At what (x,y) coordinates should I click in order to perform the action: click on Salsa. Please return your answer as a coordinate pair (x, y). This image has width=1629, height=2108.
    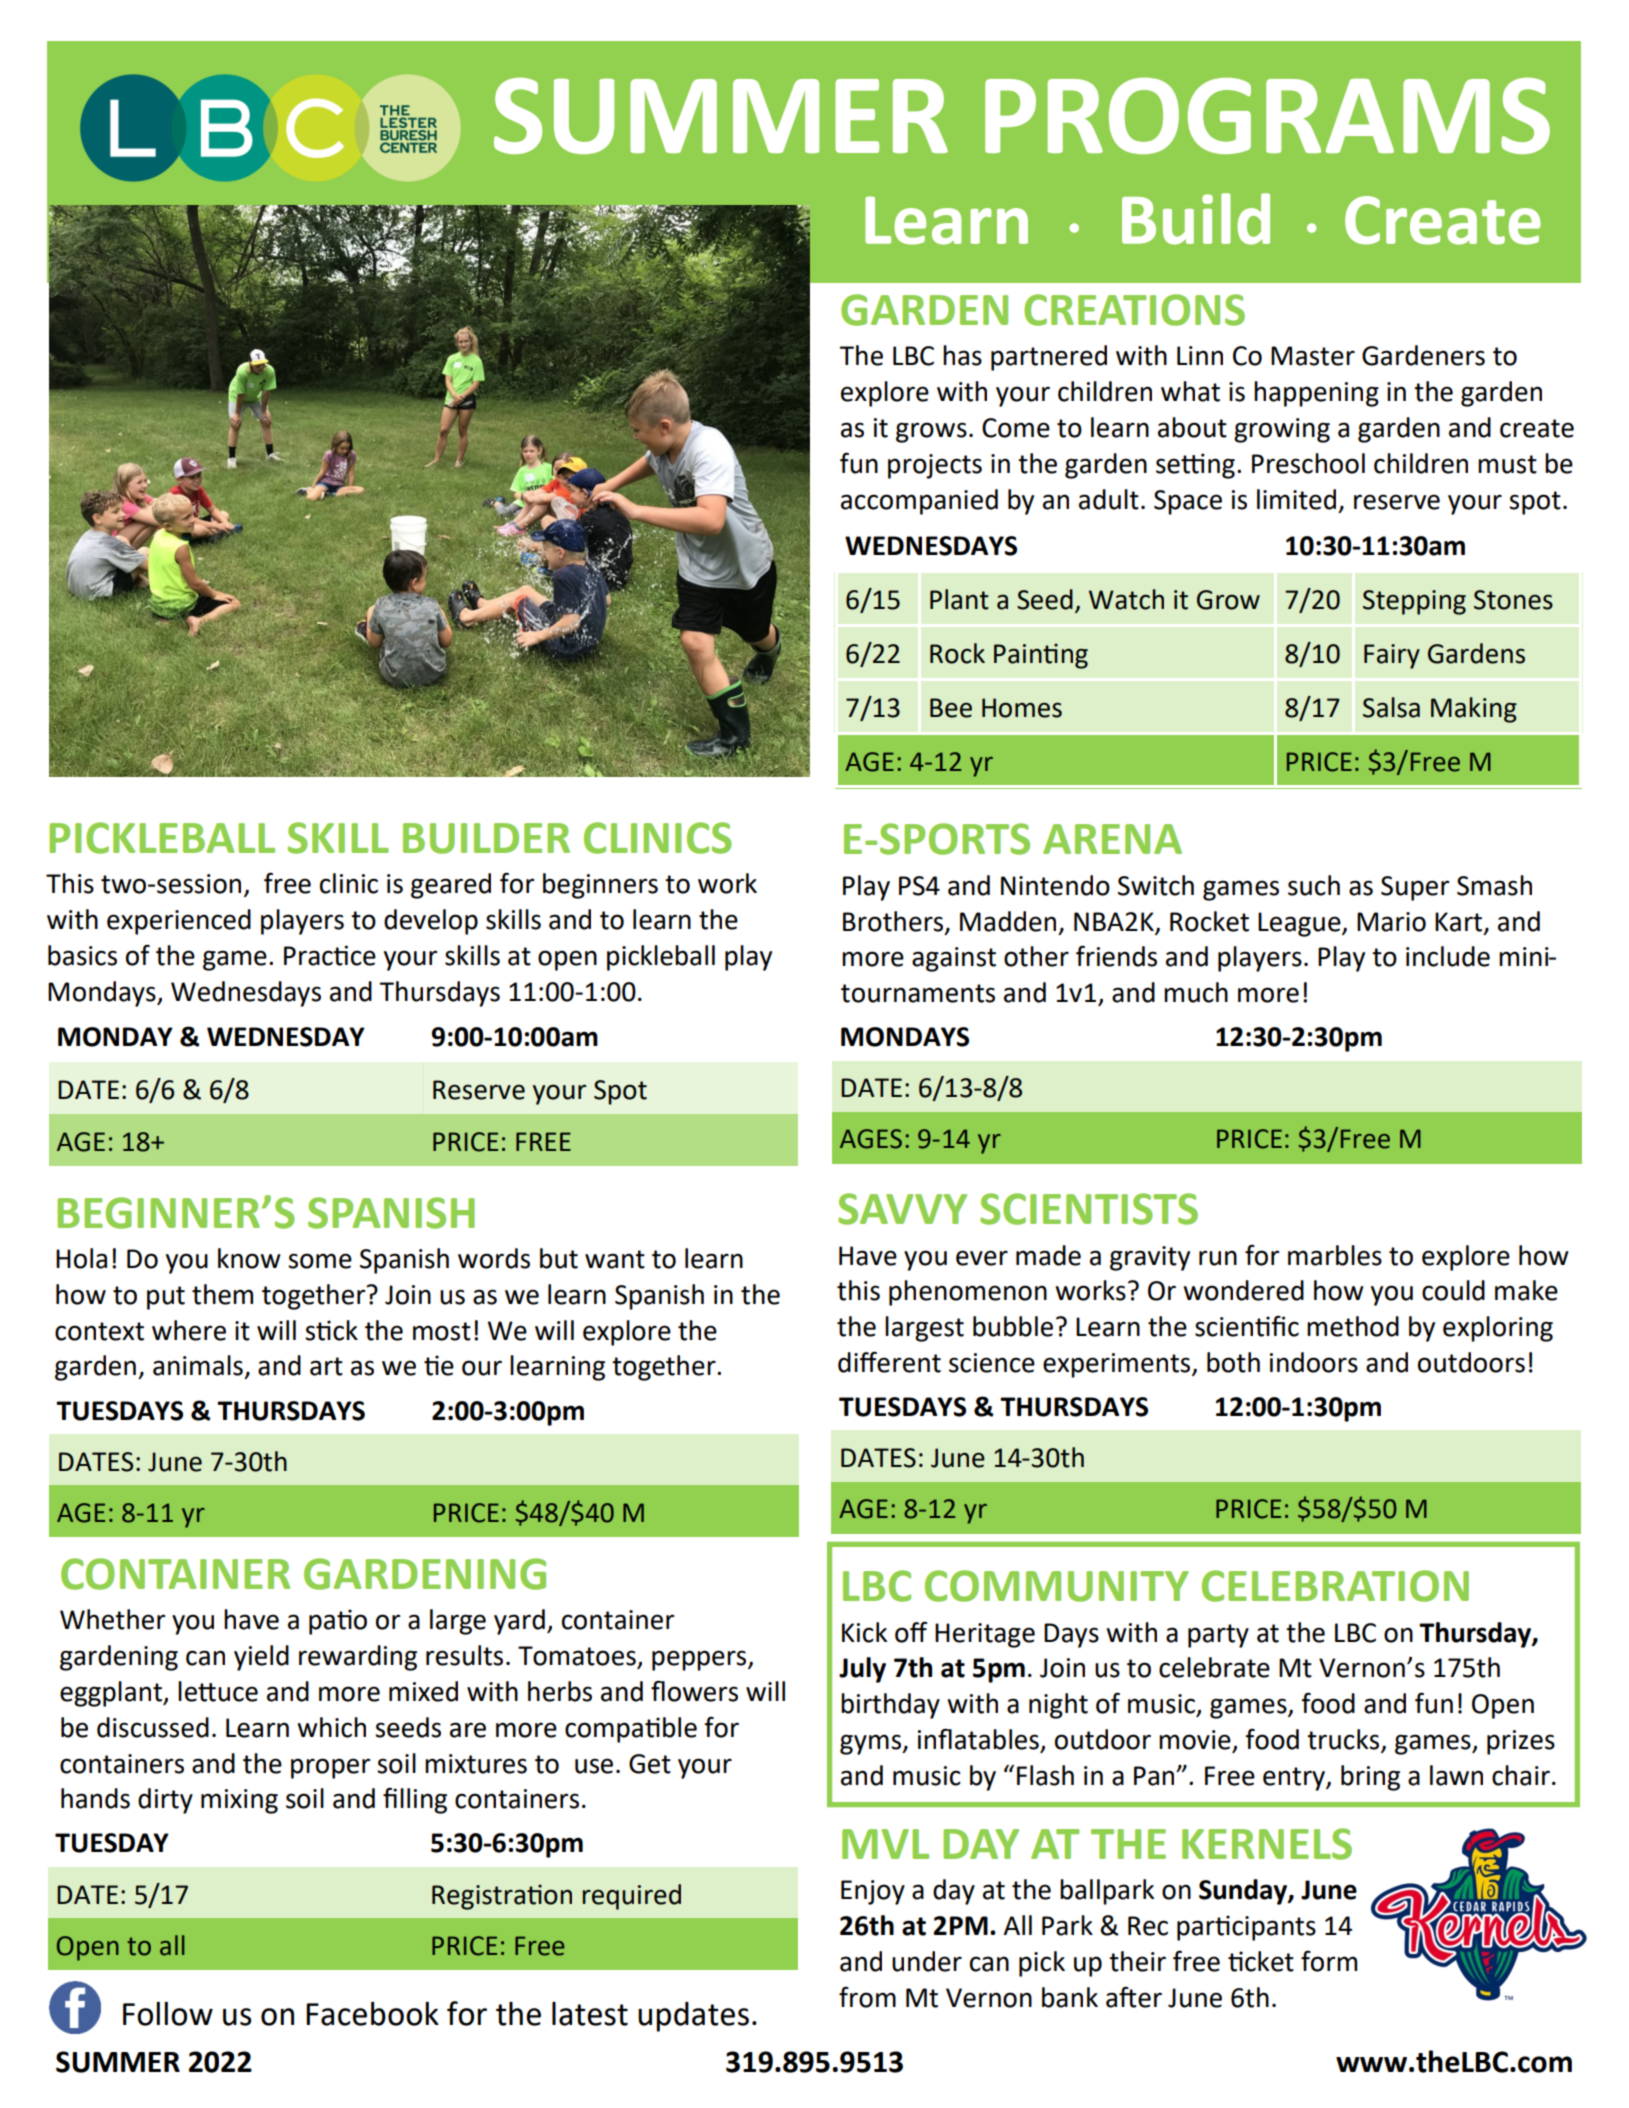
    Looking at the image, I should click on (1391, 707).
